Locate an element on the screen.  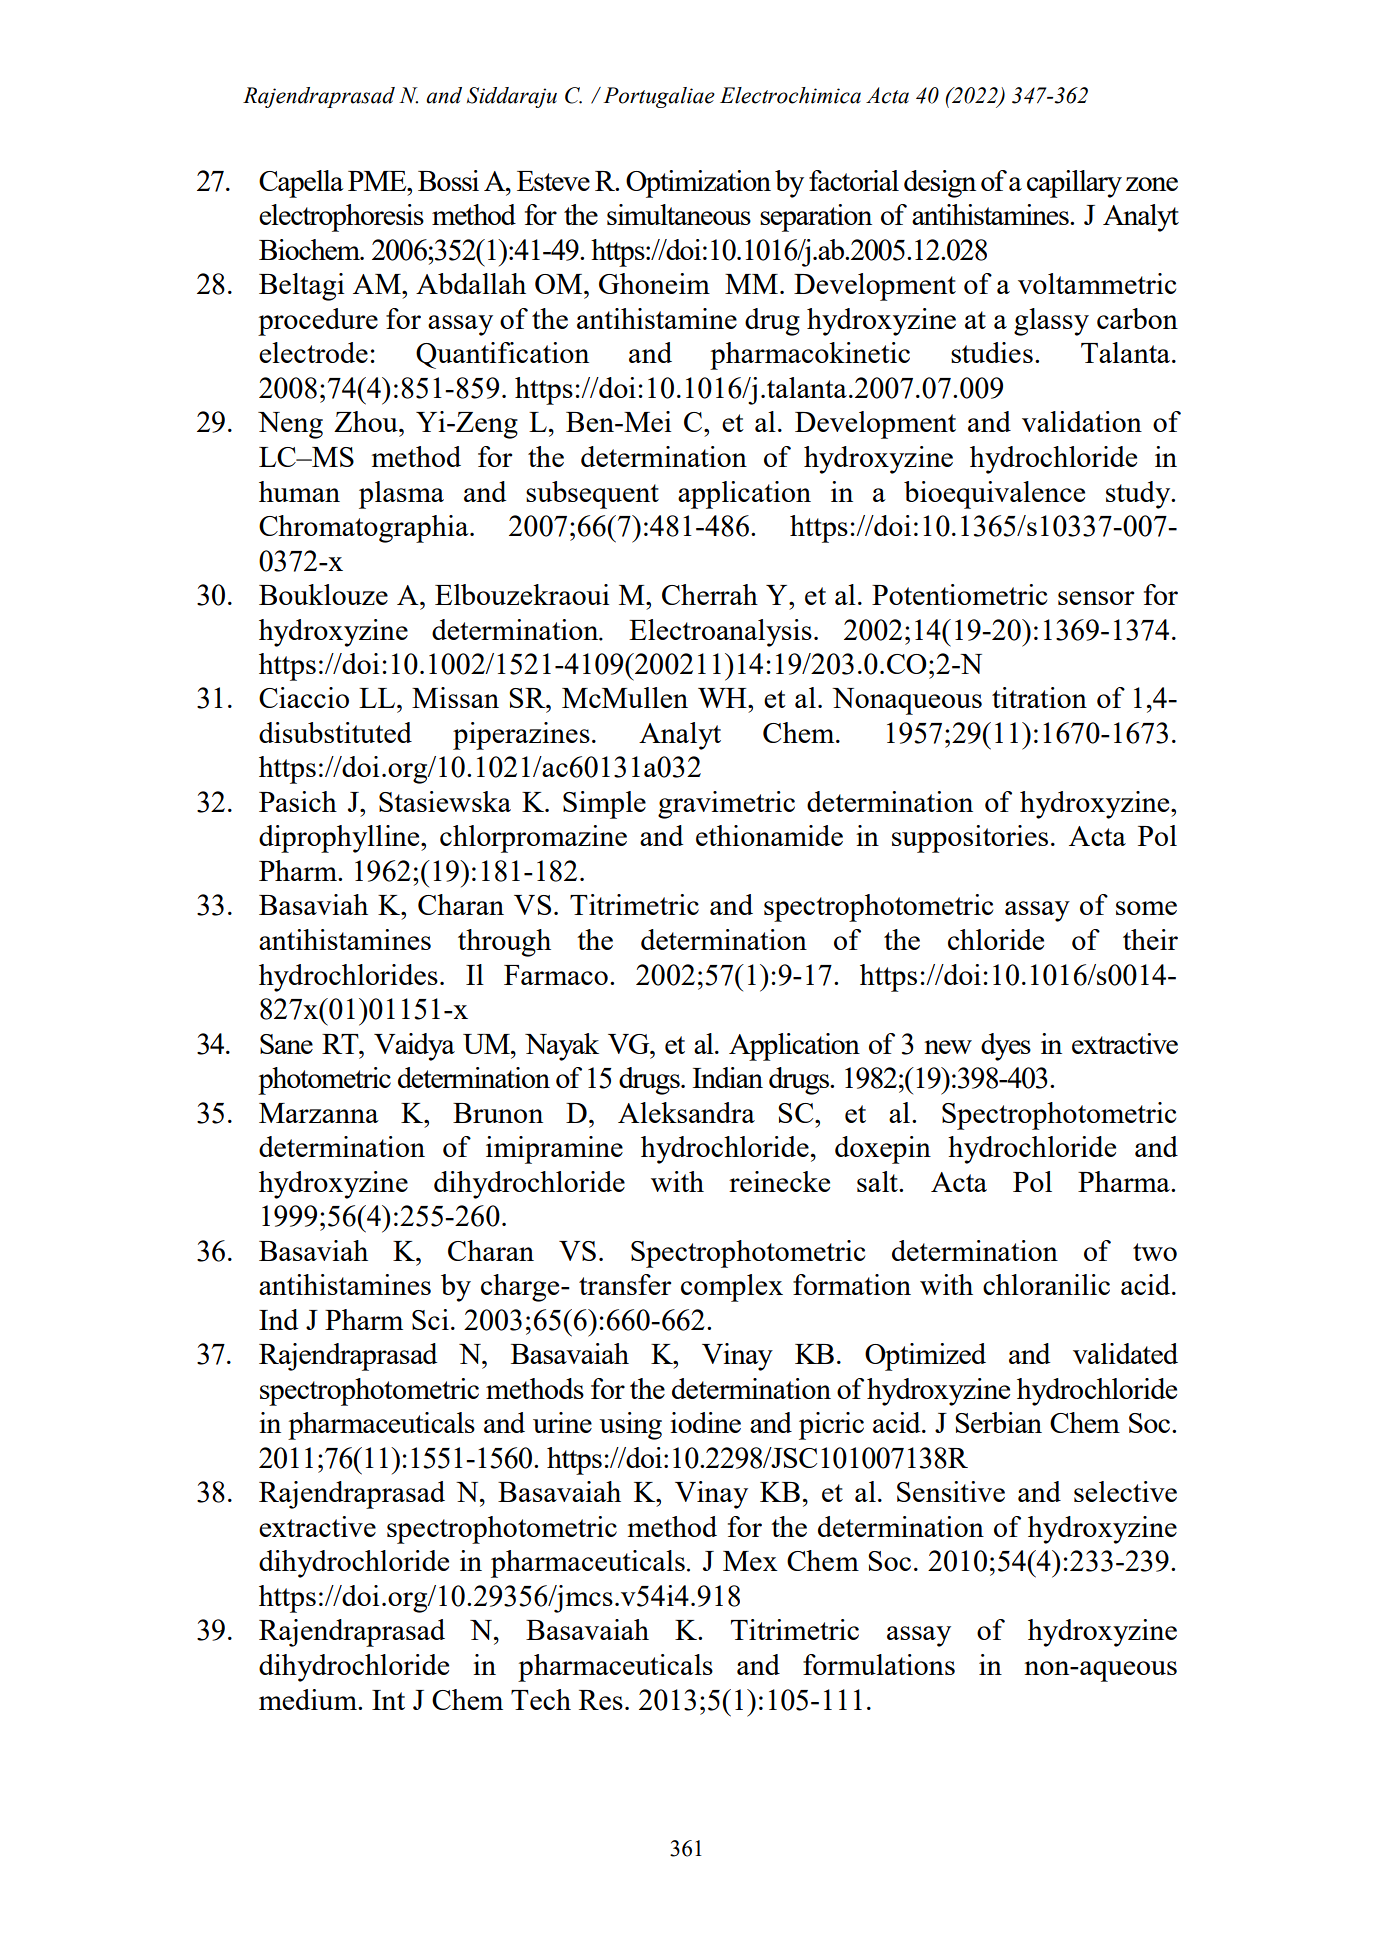
chlorpromazine is located at coordinates (533, 839).
